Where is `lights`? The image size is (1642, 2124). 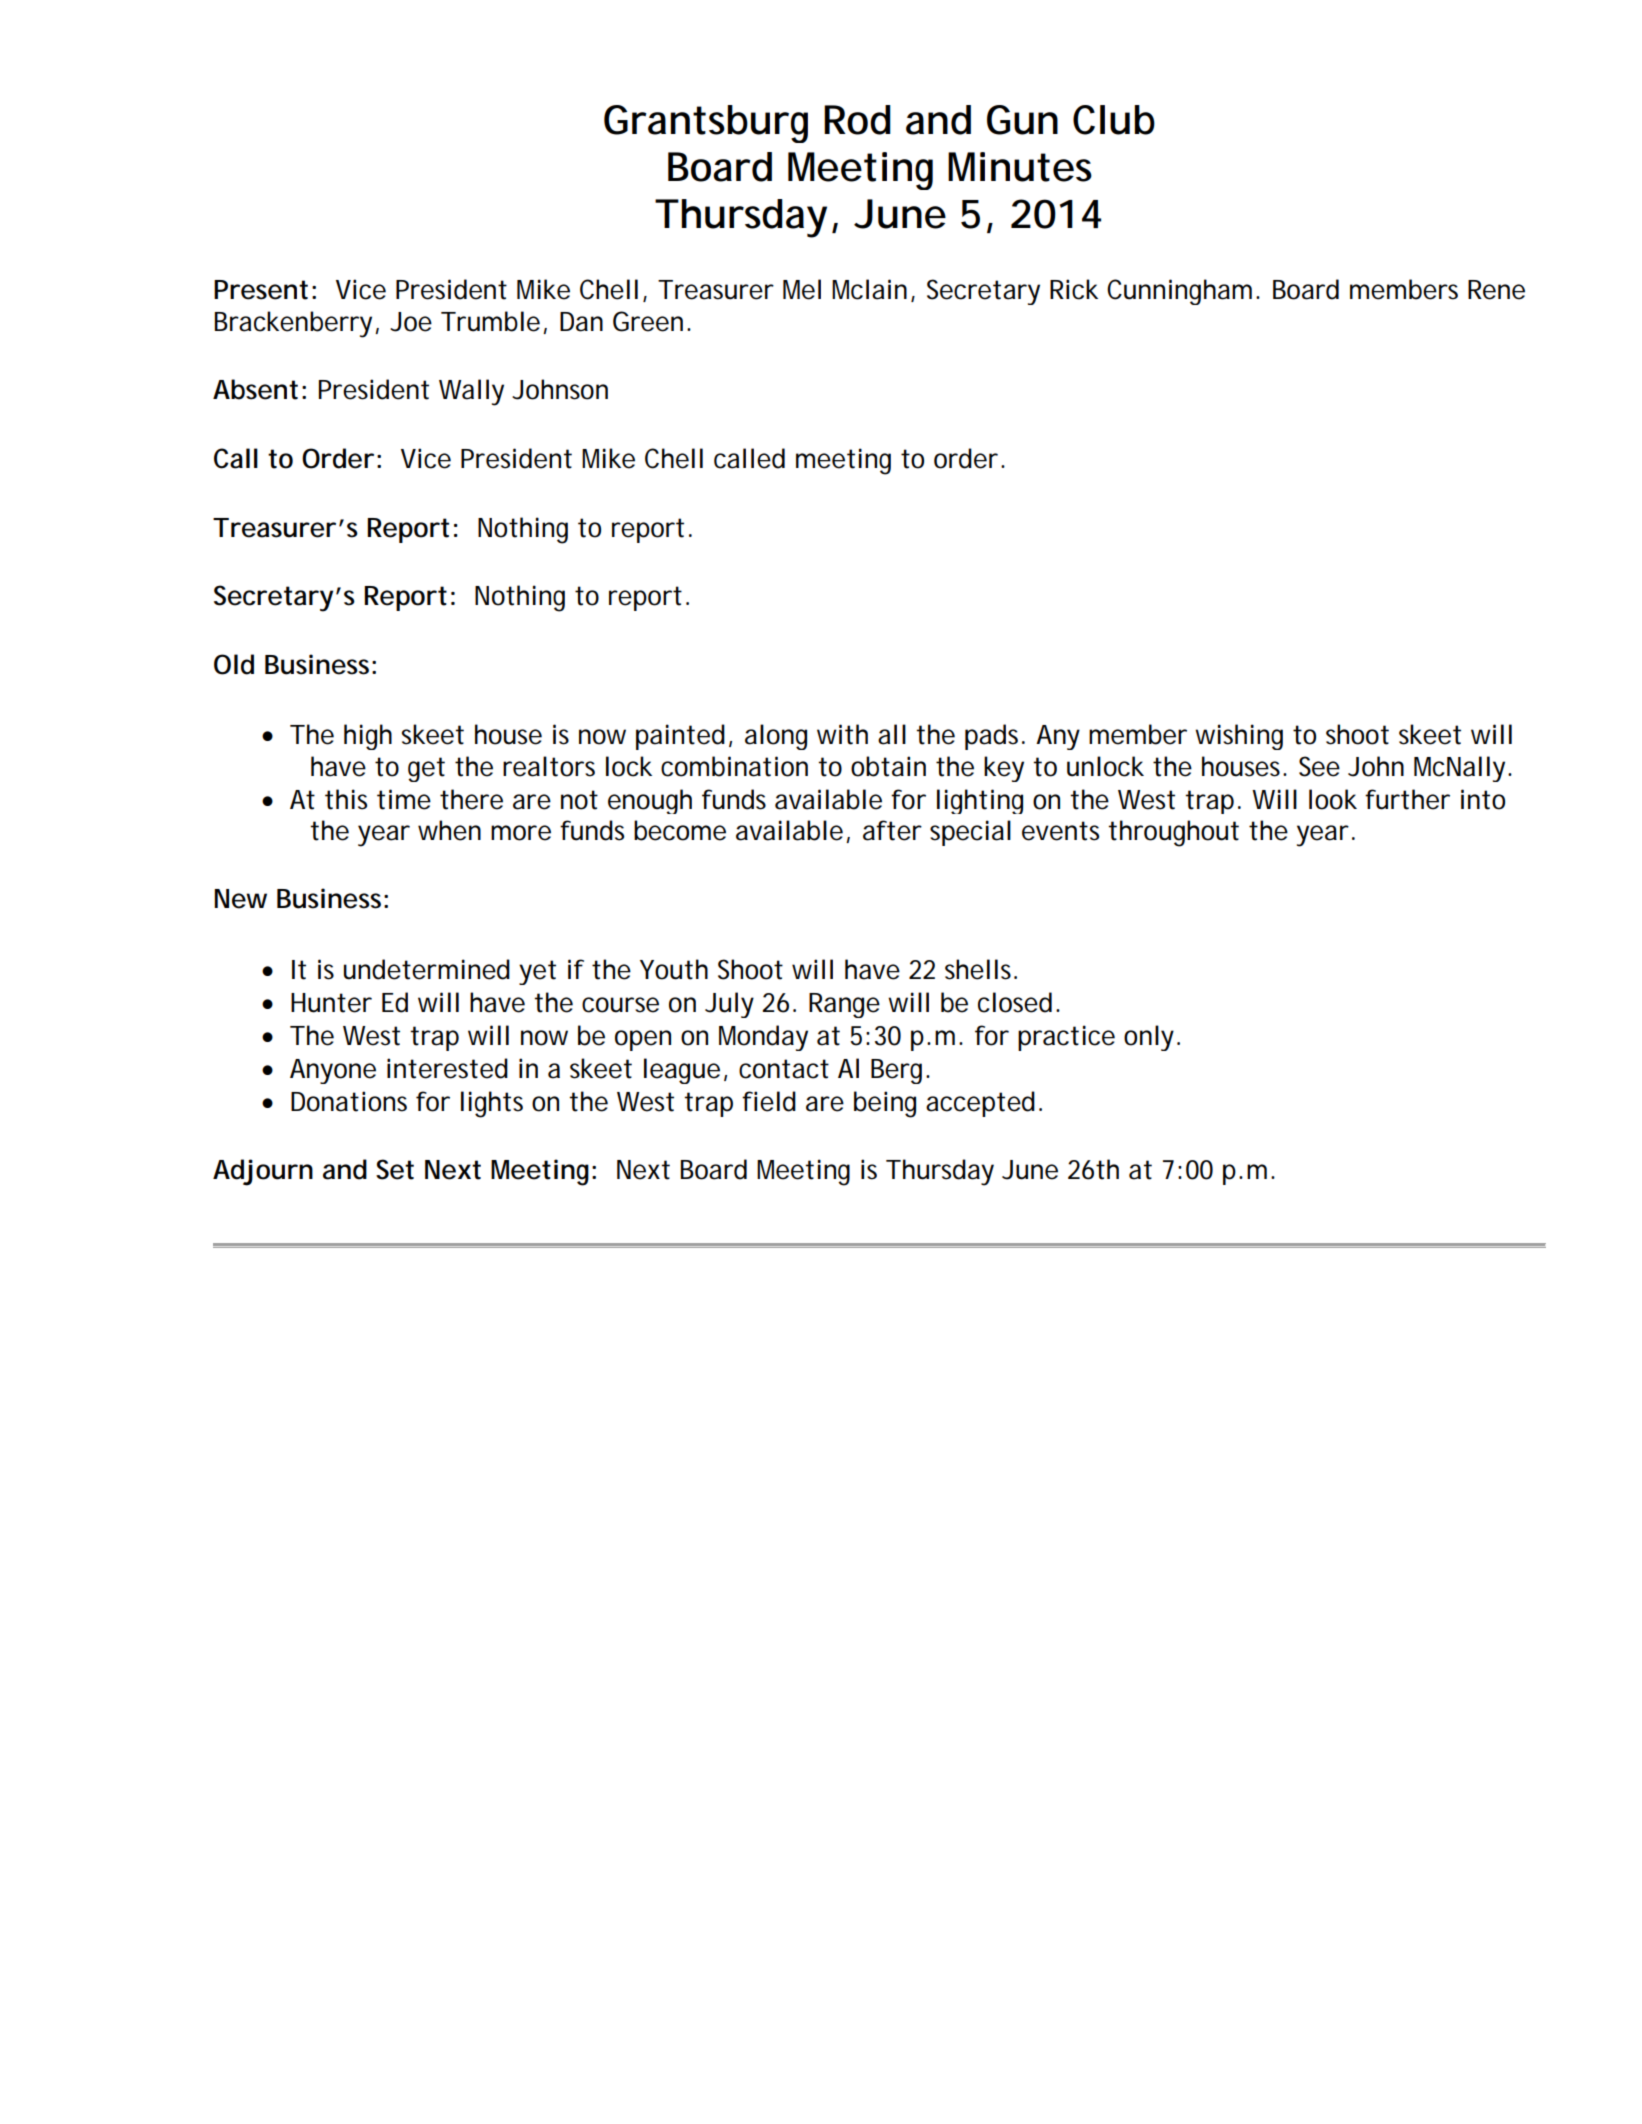
lights is located at coordinates (492, 1104).
